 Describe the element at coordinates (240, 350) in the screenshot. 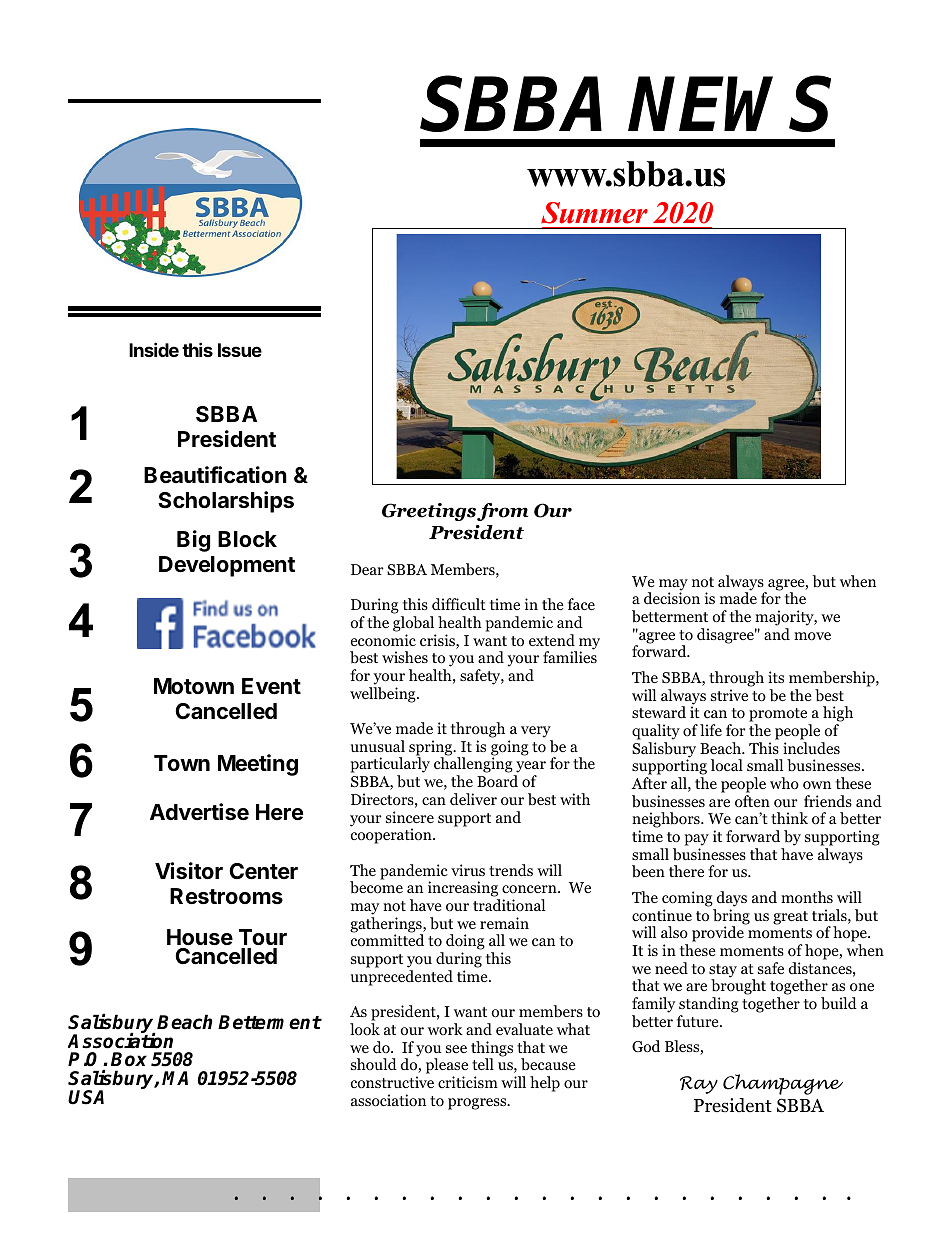

I see `Issue` at that location.
